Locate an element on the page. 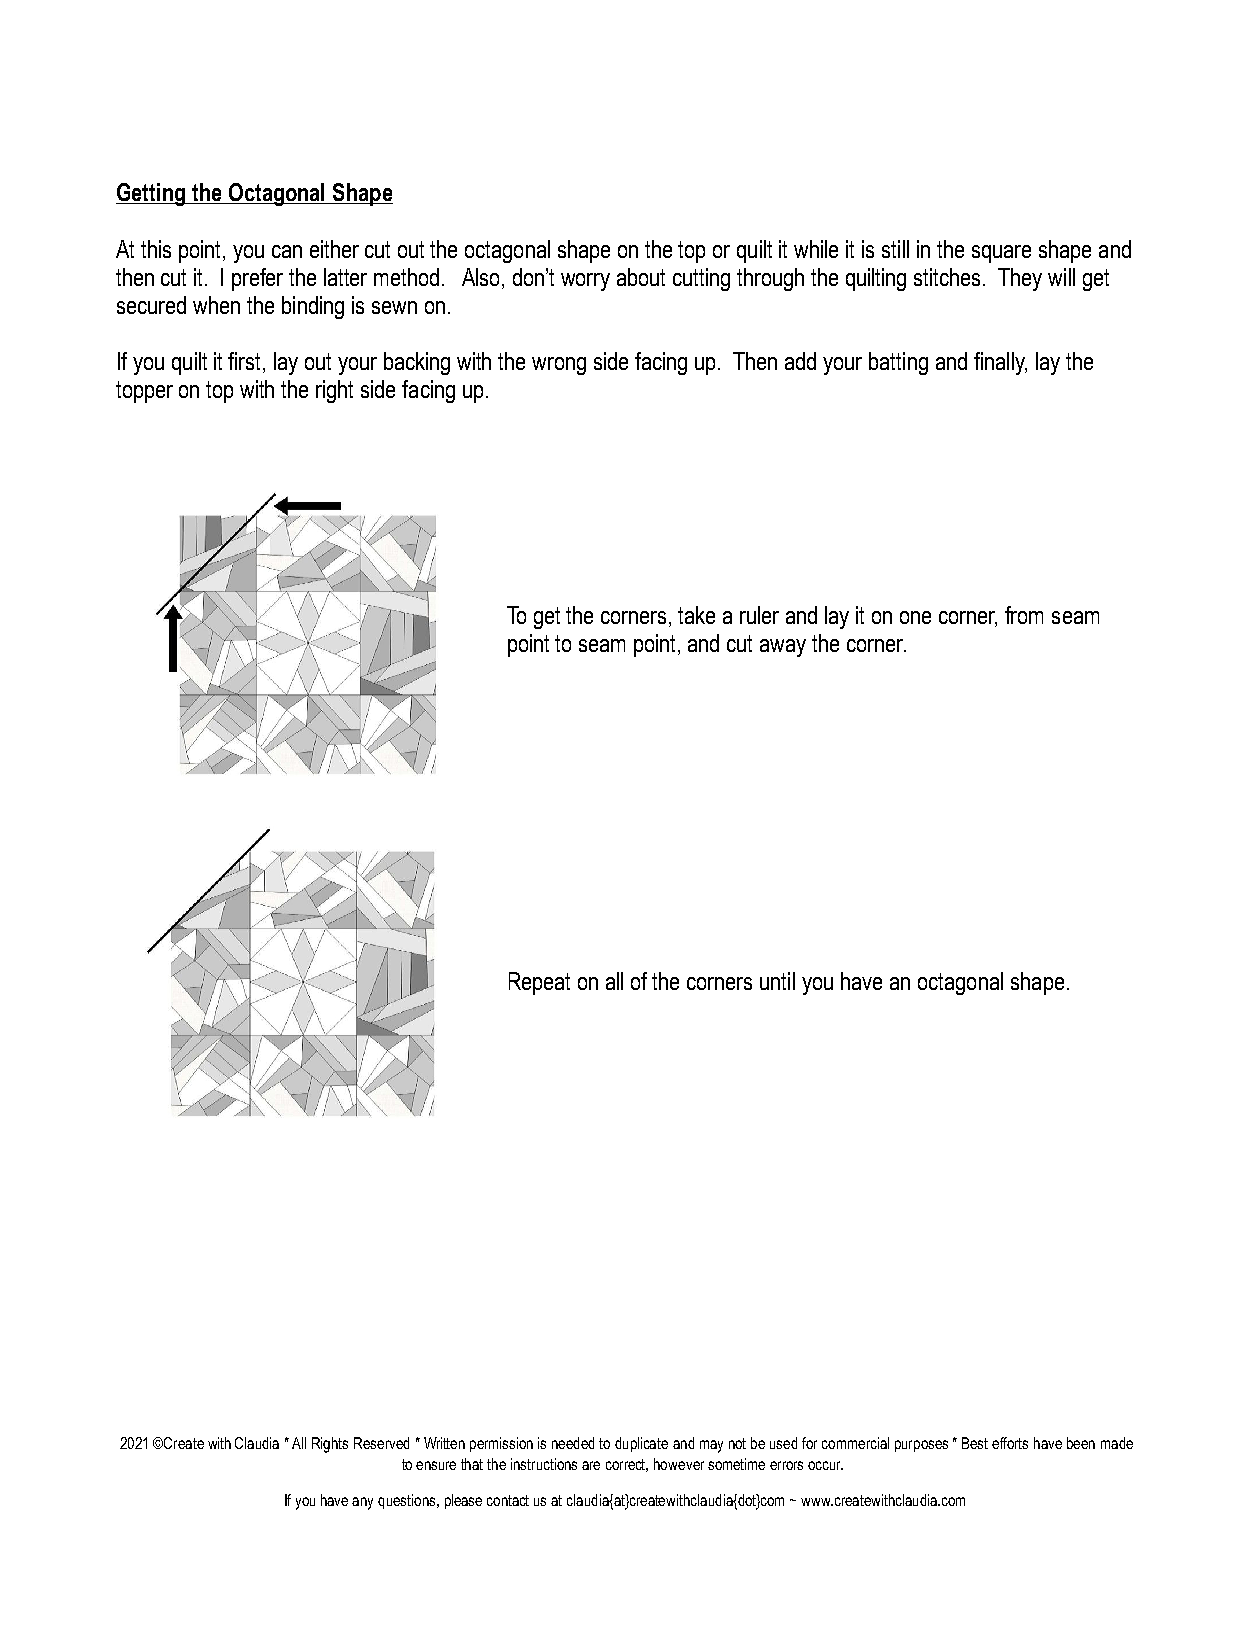 Image resolution: width=1254 pixels, height=1626 pixels. about is located at coordinates (641, 277).
